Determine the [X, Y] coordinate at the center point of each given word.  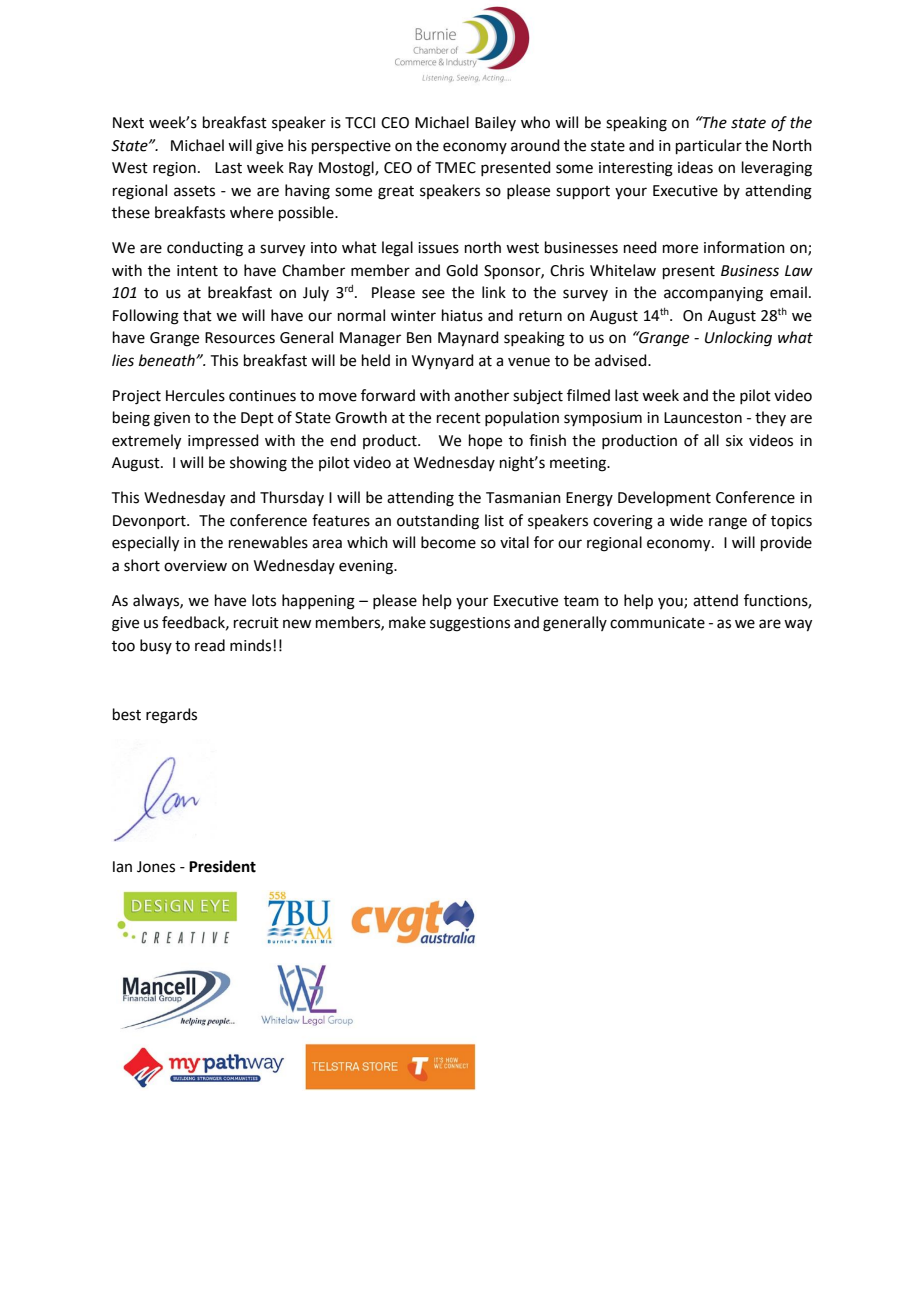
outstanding [438, 522]
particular [709, 146]
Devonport [150, 522]
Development [664, 498]
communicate [657, 623]
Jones [156, 867]
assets [194, 191]
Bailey [495, 123]
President [222, 866]
